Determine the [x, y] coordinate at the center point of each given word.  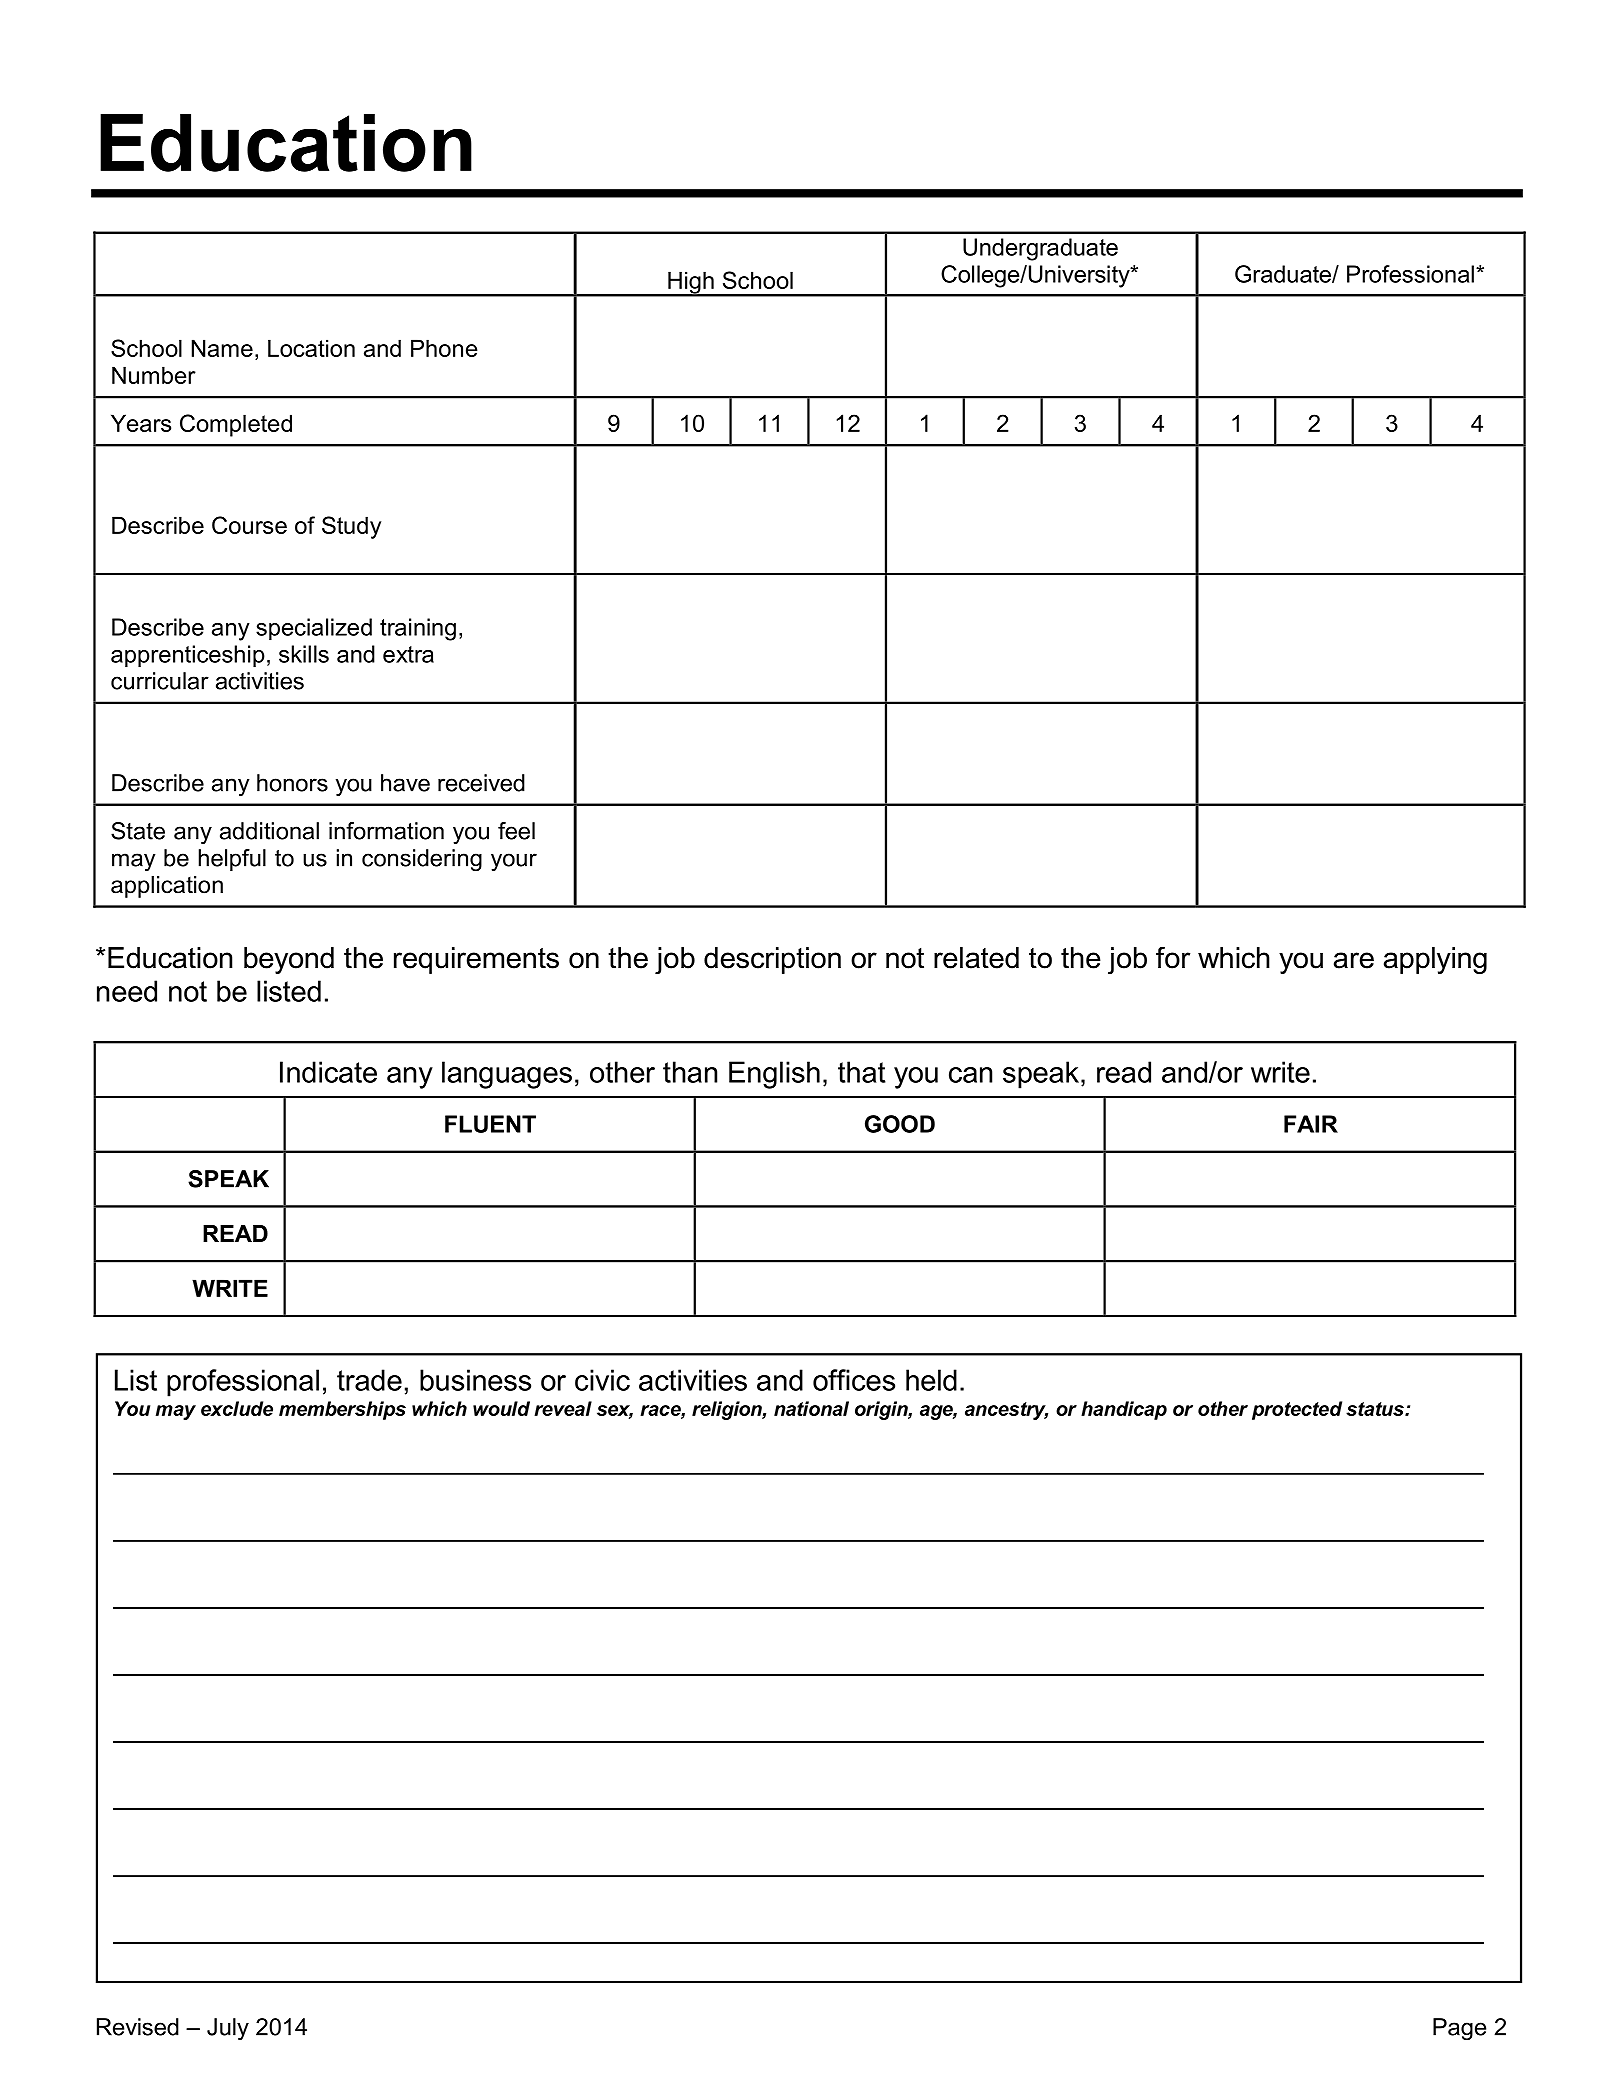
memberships [342, 1410]
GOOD [900, 1124]
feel [516, 831]
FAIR [1311, 1124]
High [691, 283]
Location [311, 348]
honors [292, 783]
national [811, 1408]
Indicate [328, 1072]
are [1354, 960]
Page [1459, 2029]
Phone [444, 348]
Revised [138, 2027]
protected [1297, 1410]
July [228, 2029]
